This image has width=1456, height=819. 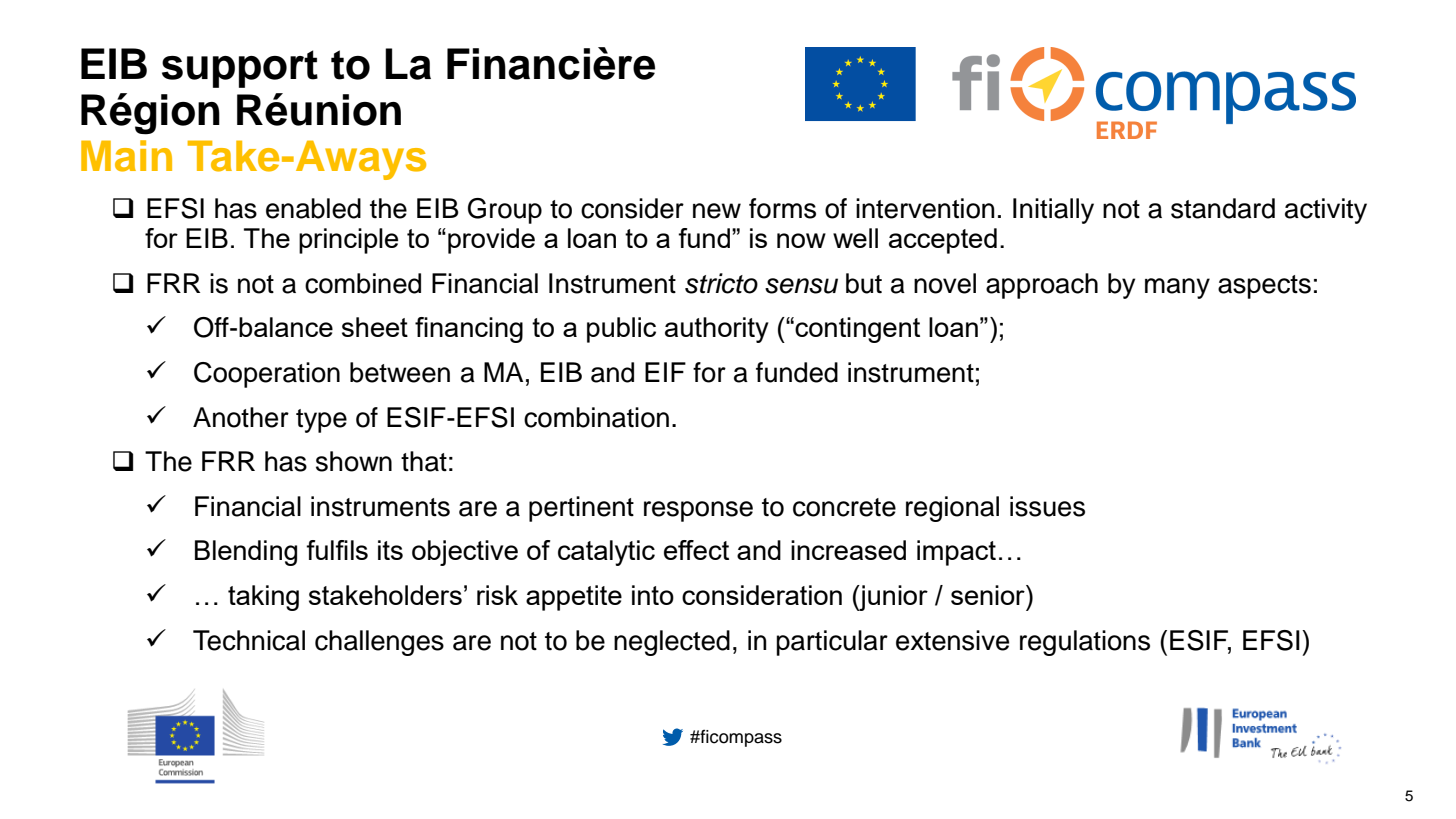 What do you see at coordinates (267, 375) in the image?
I see `Cooperation` at bounding box center [267, 375].
